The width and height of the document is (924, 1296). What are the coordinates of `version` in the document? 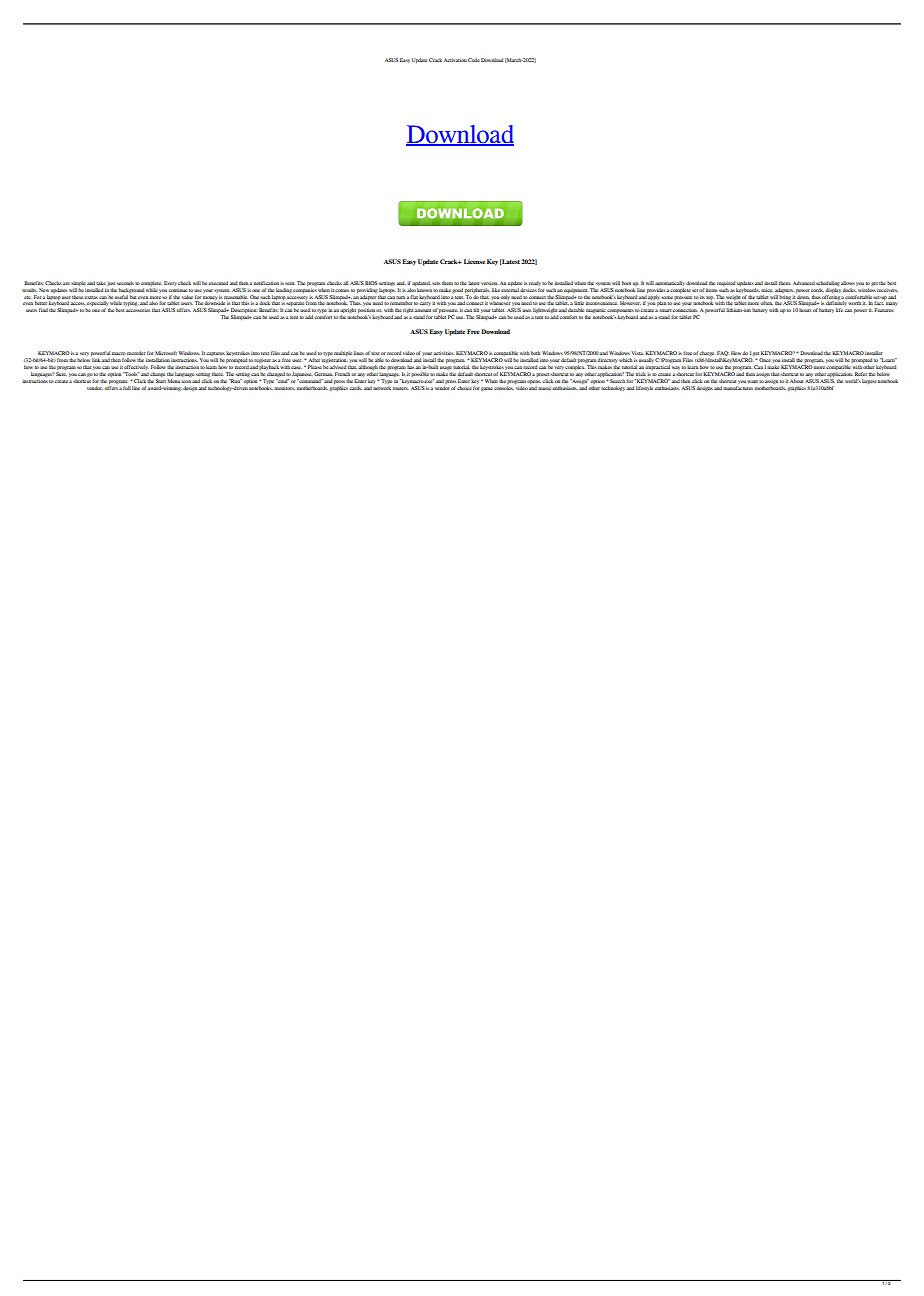 It's located at (489, 283).
